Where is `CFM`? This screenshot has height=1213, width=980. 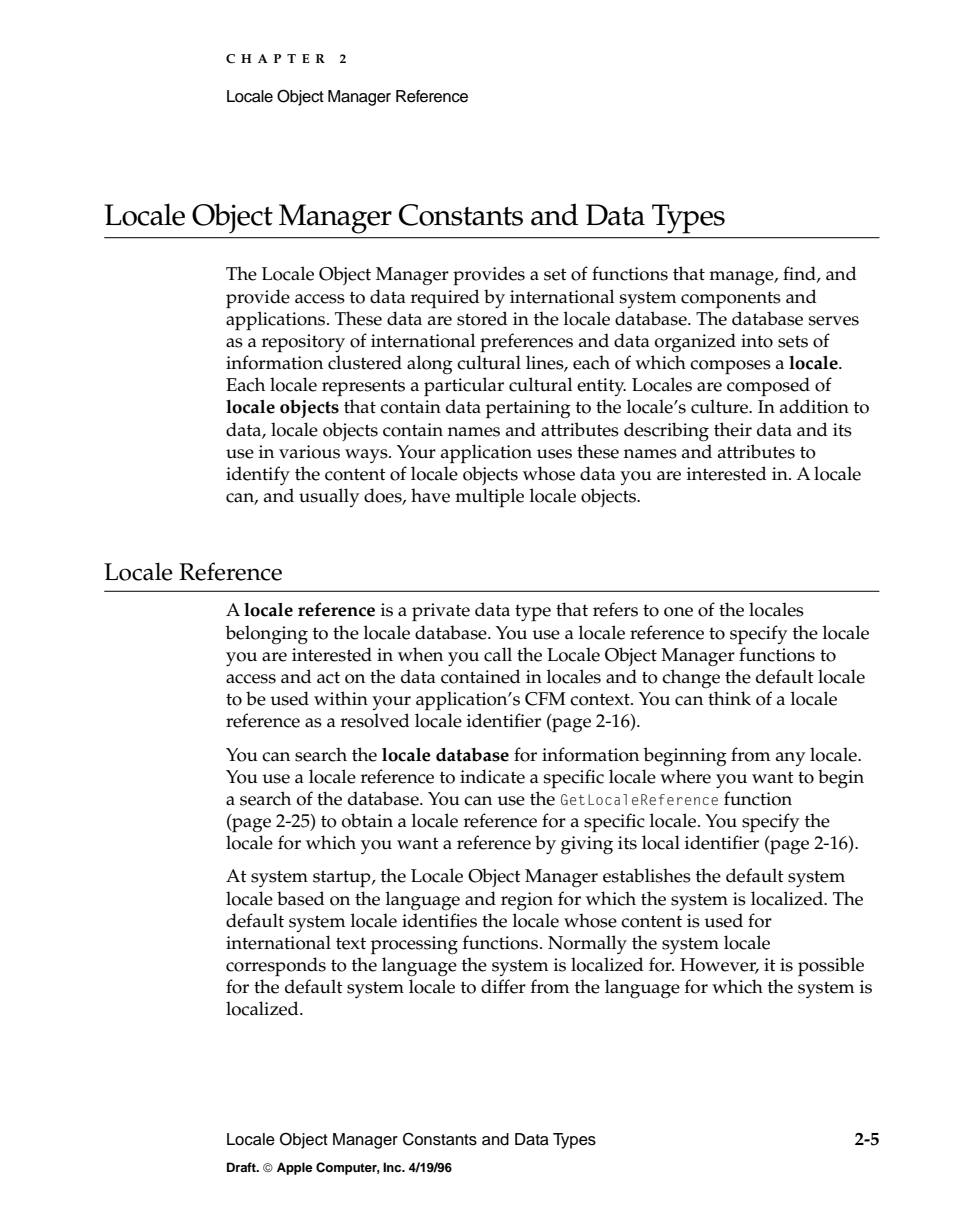
CFM is located at coordinates (545, 699).
